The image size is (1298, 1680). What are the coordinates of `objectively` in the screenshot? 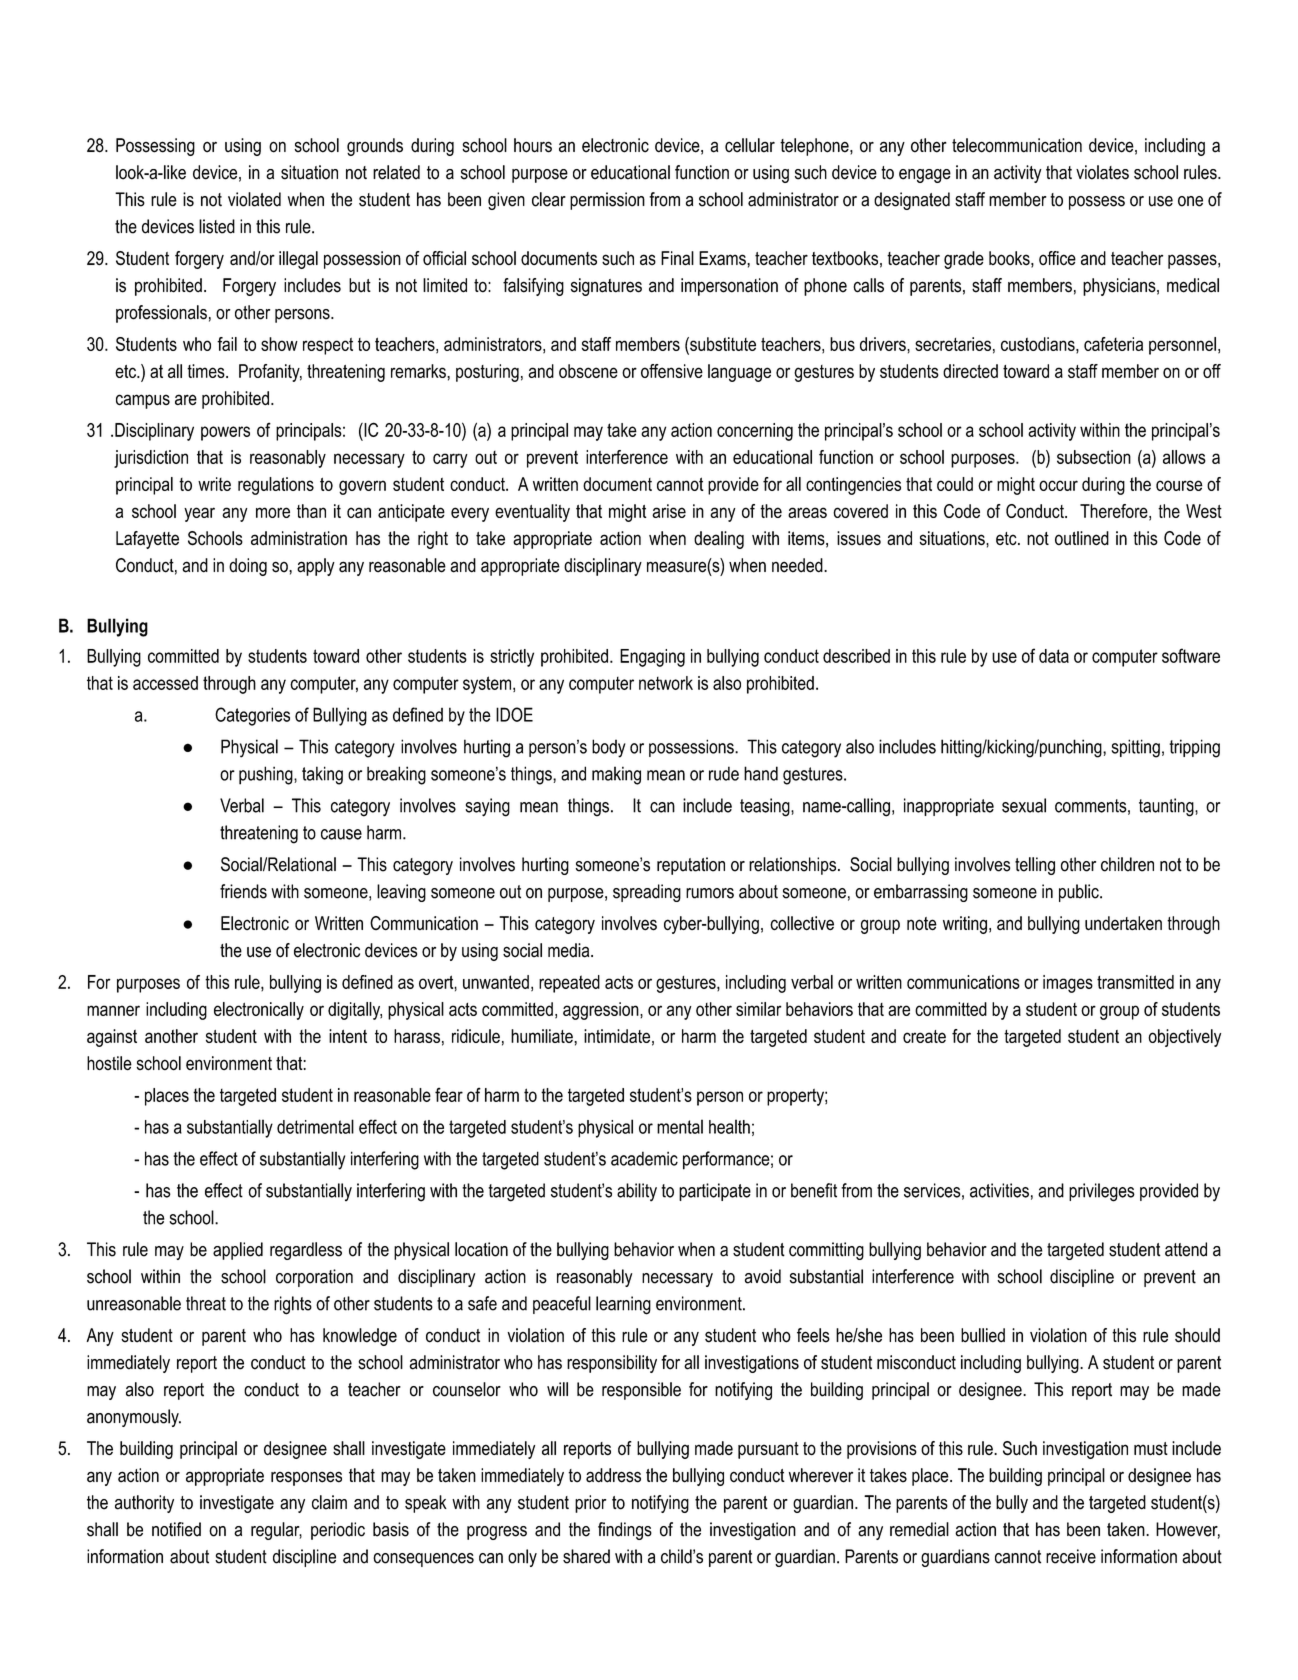 It's located at (1184, 1038).
